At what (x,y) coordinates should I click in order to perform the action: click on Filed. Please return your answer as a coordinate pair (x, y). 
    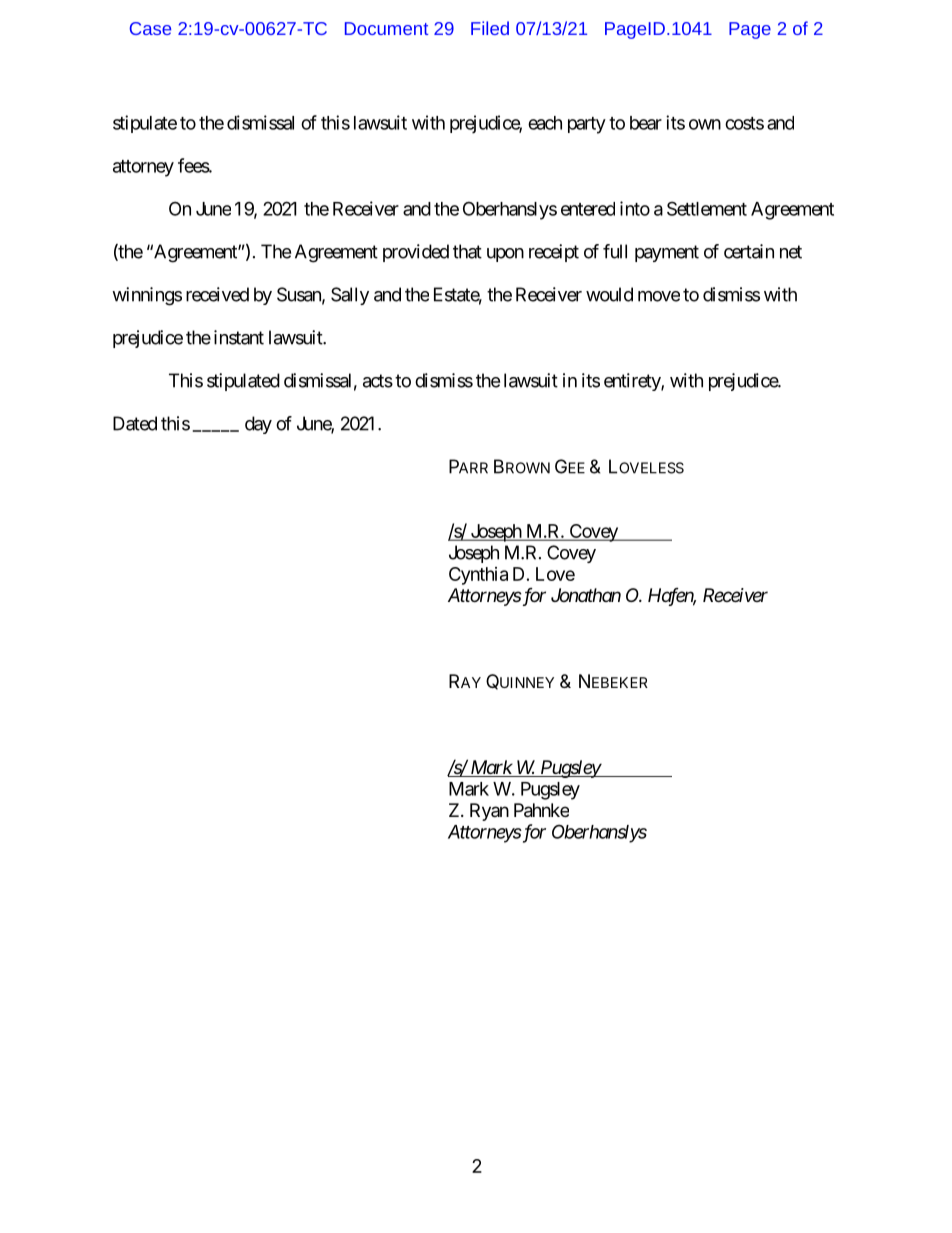
    Looking at the image, I should click on (490, 28).
